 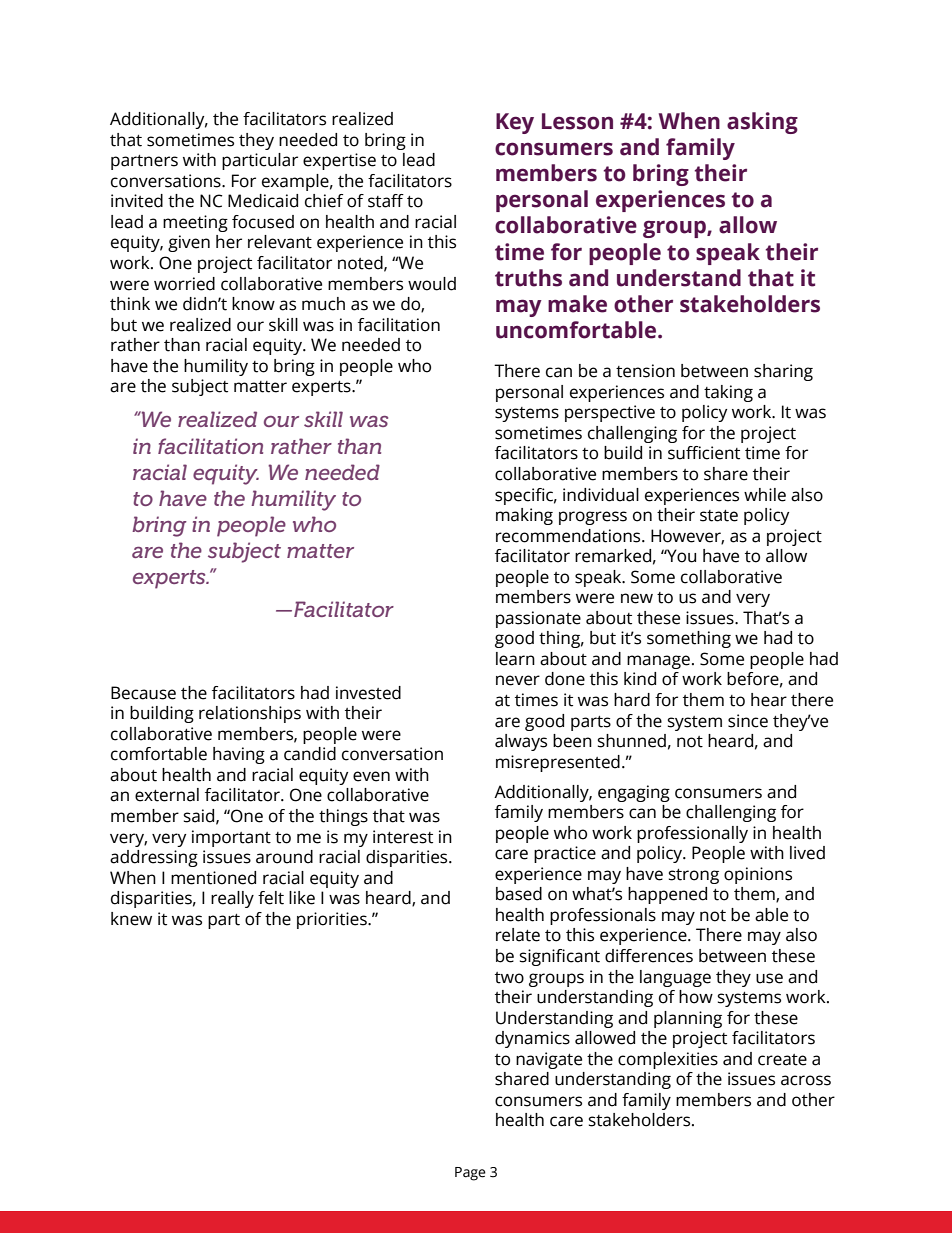 I want to click on Page, so click(x=470, y=1174).
